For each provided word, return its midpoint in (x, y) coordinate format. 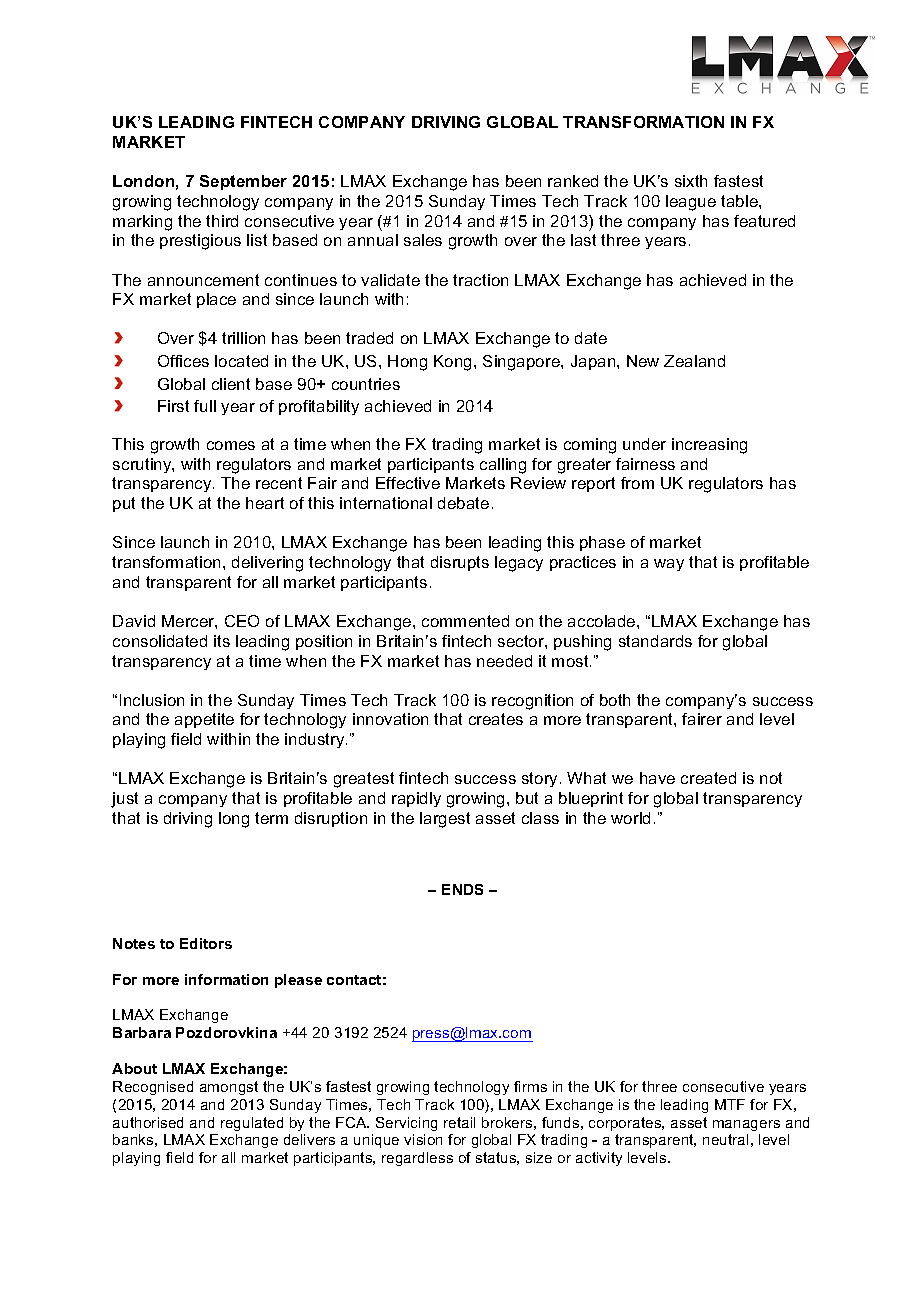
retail (459, 1122)
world (630, 818)
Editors (206, 943)
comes (231, 445)
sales (423, 240)
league (691, 203)
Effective (408, 483)
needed (504, 661)
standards (655, 641)
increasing (709, 446)
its (222, 641)
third (222, 221)
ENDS (462, 889)
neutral (725, 1139)
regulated (252, 1124)
